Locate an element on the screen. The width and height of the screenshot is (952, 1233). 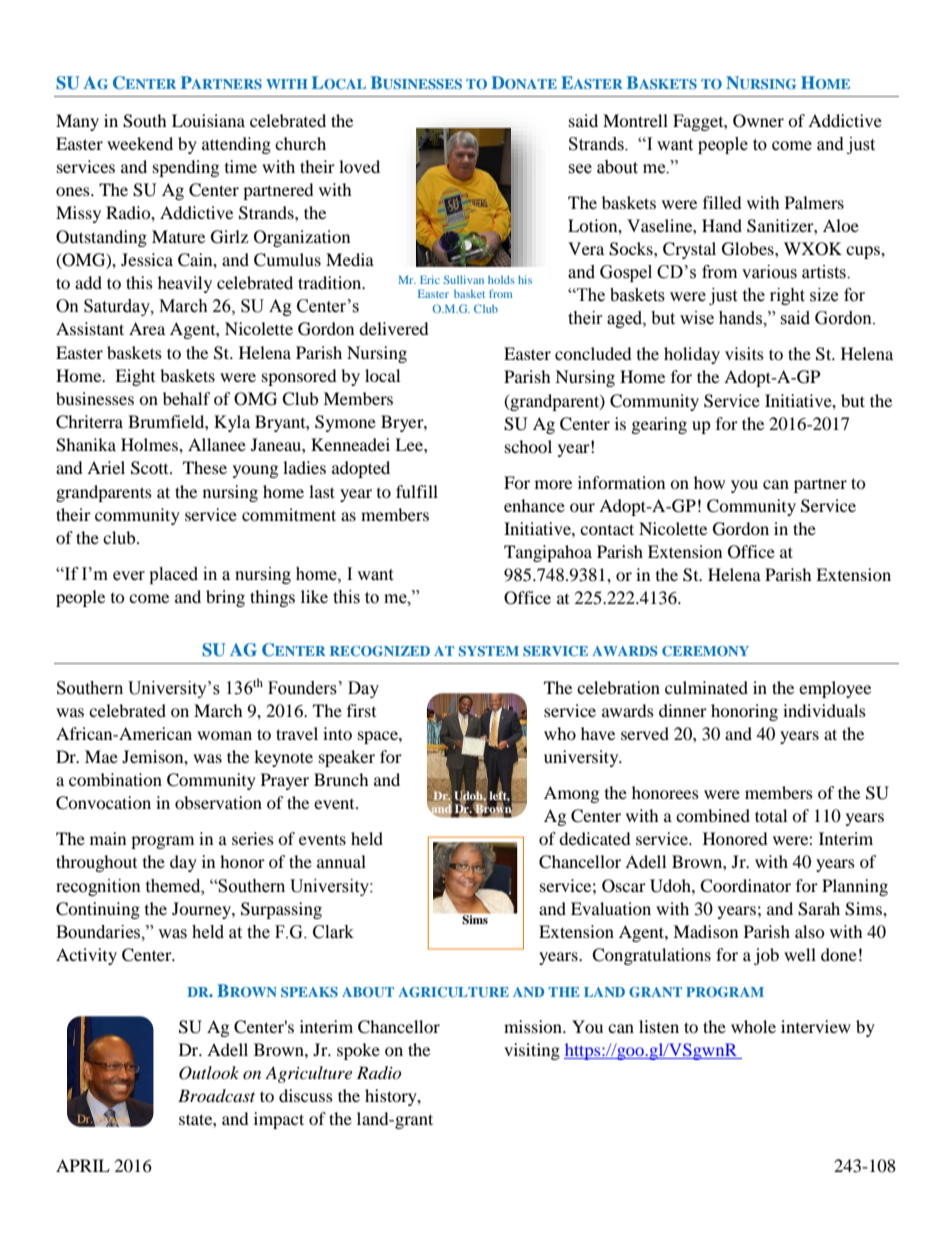
Coordinator is located at coordinates (745, 886).
